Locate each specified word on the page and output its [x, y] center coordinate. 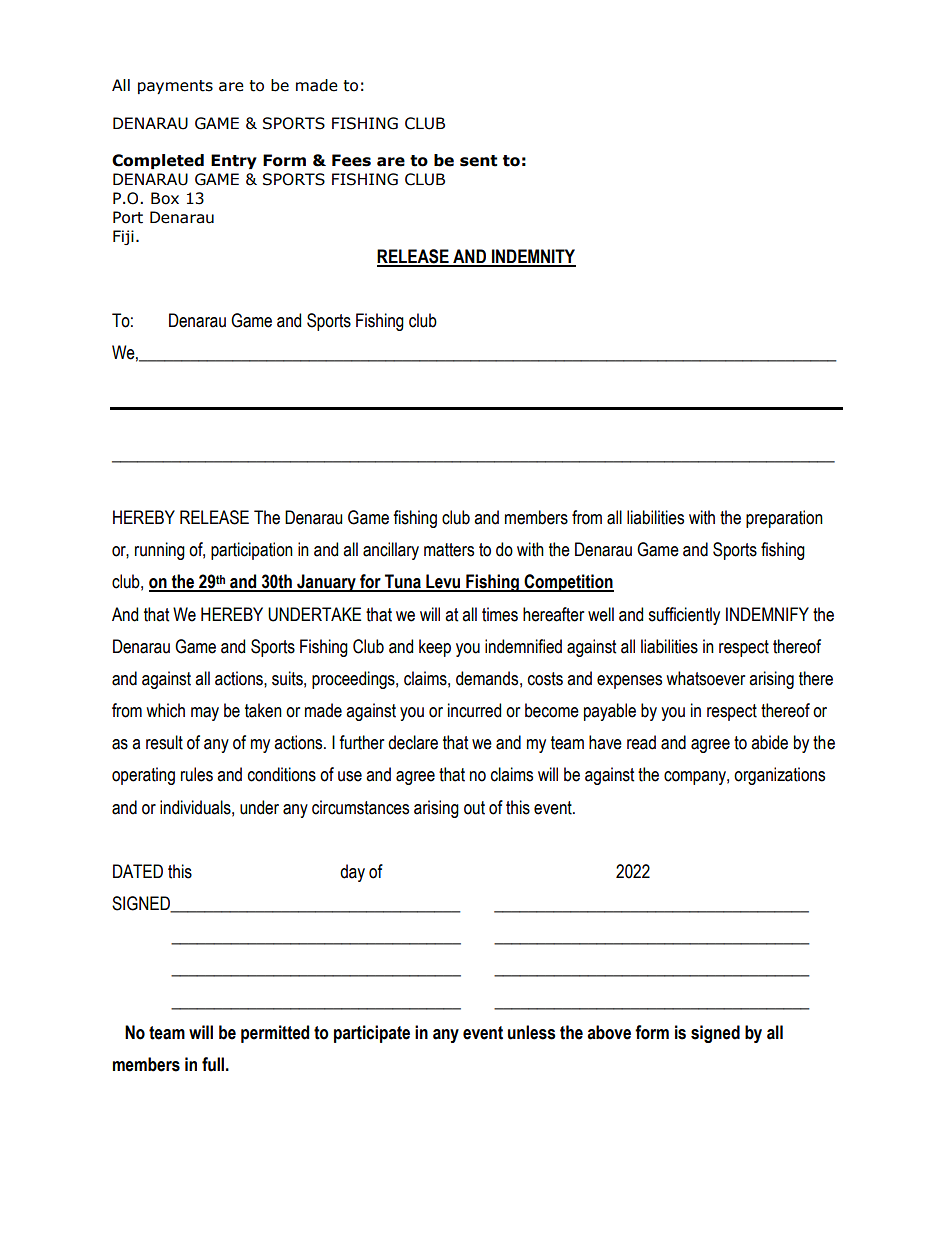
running [160, 551]
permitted [275, 1034]
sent [478, 161]
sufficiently [684, 616]
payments [175, 87]
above [609, 1032]
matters [449, 550]
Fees [351, 160]
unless [531, 1032]
